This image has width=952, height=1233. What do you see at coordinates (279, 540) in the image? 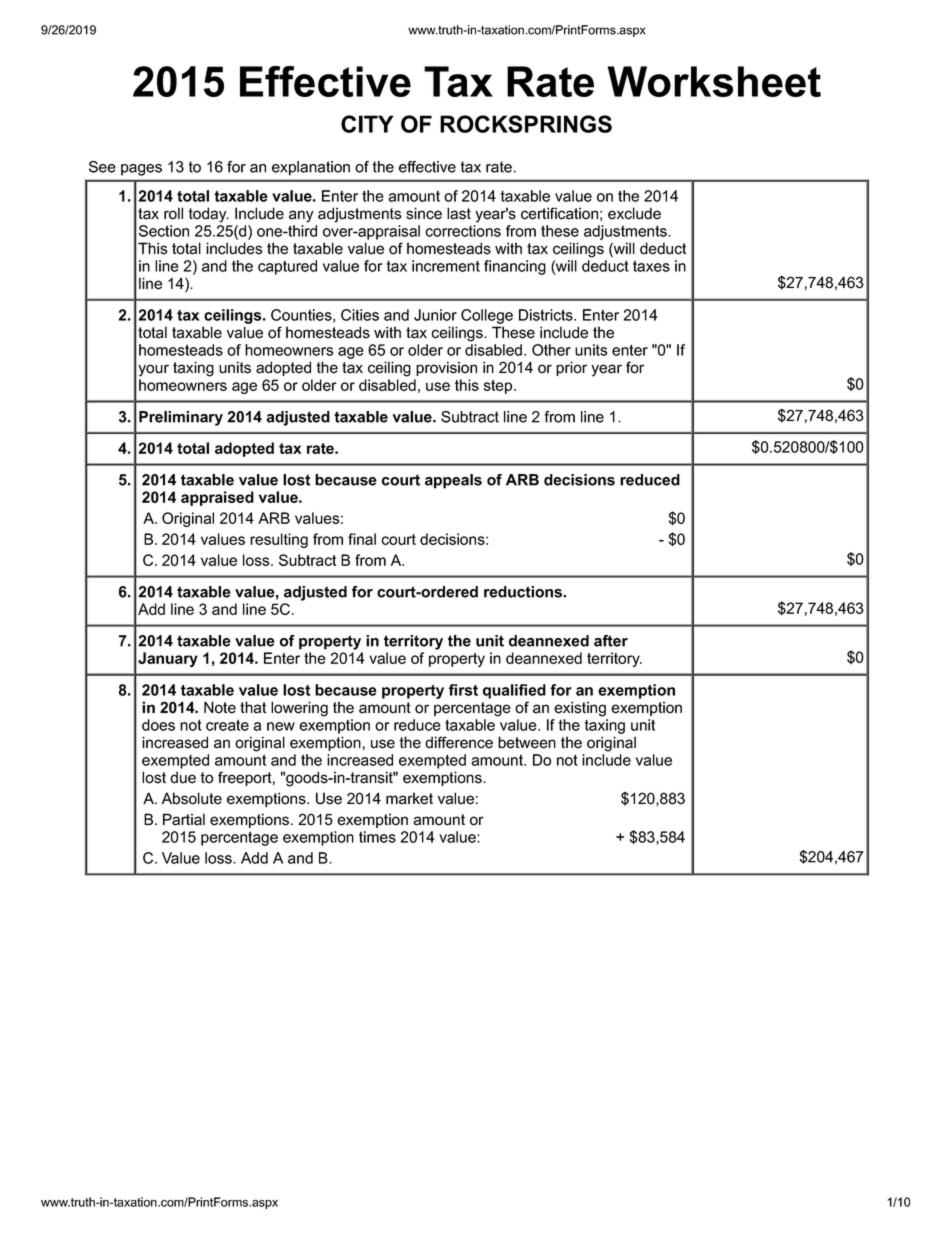
I see `resulting` at bounding box center [279, 540].
